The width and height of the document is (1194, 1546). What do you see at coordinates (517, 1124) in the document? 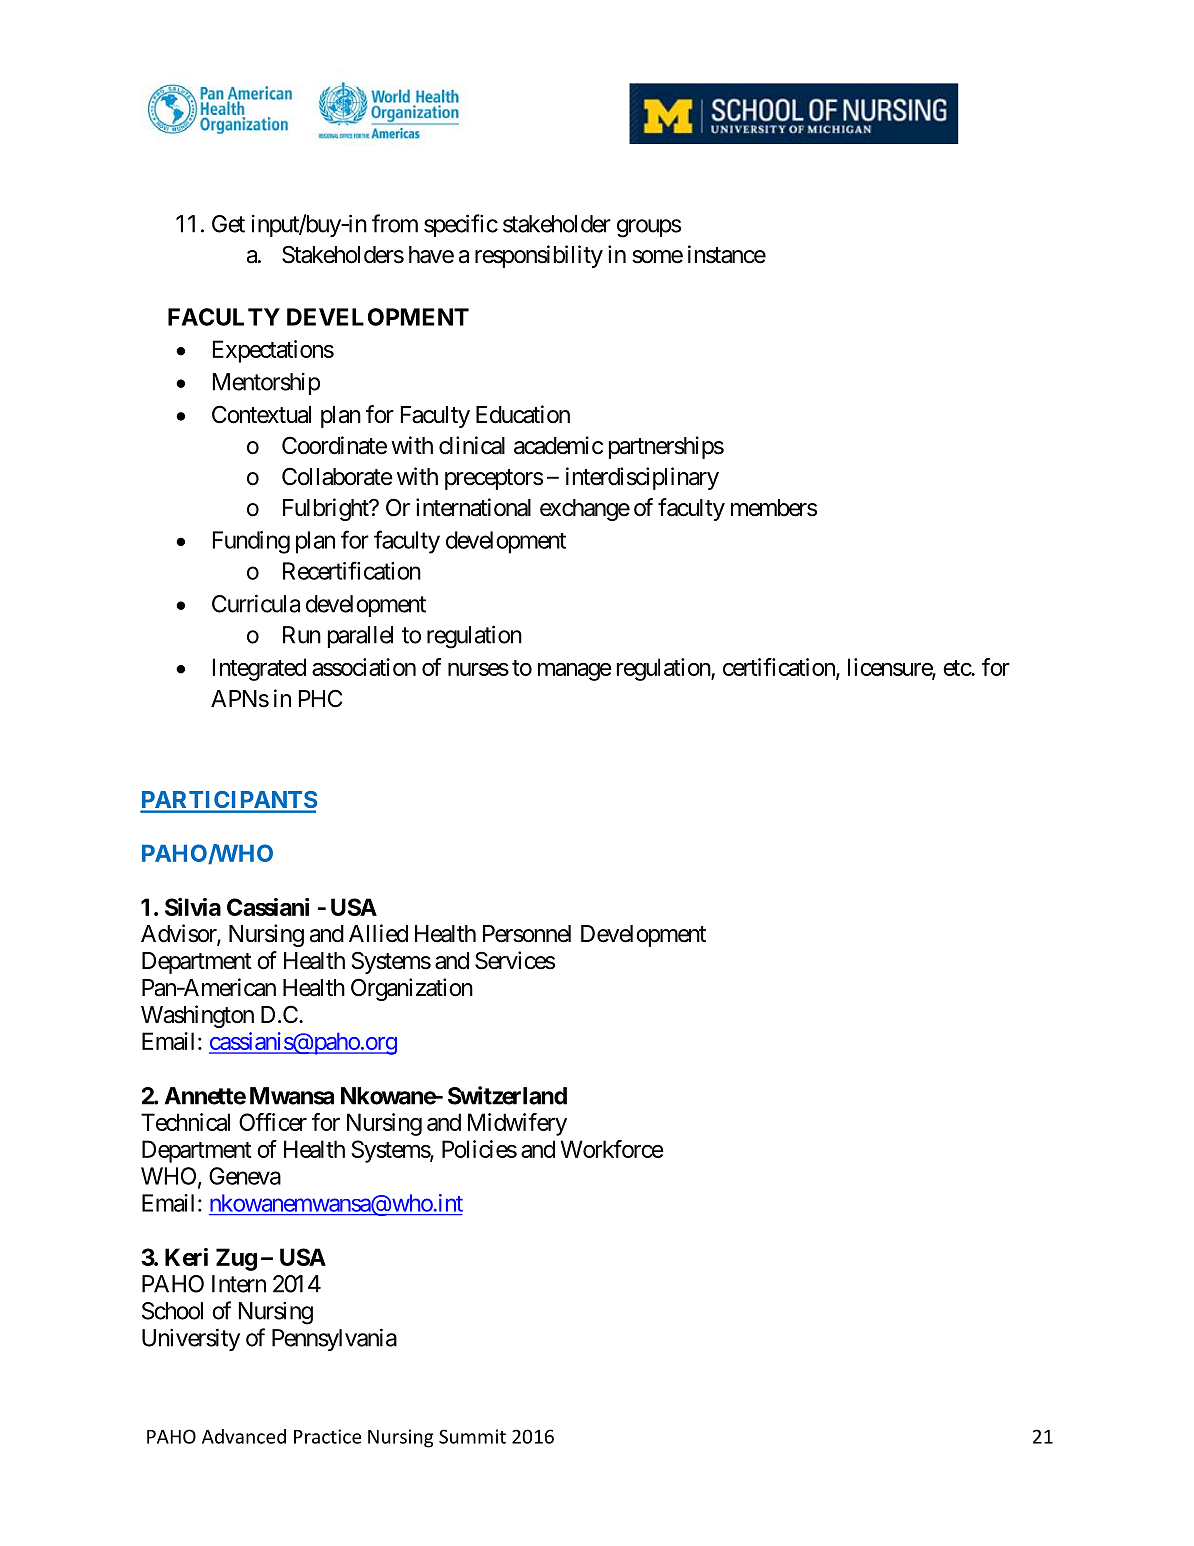
I see `Midwifery` at bounding box center [517, 1124].
